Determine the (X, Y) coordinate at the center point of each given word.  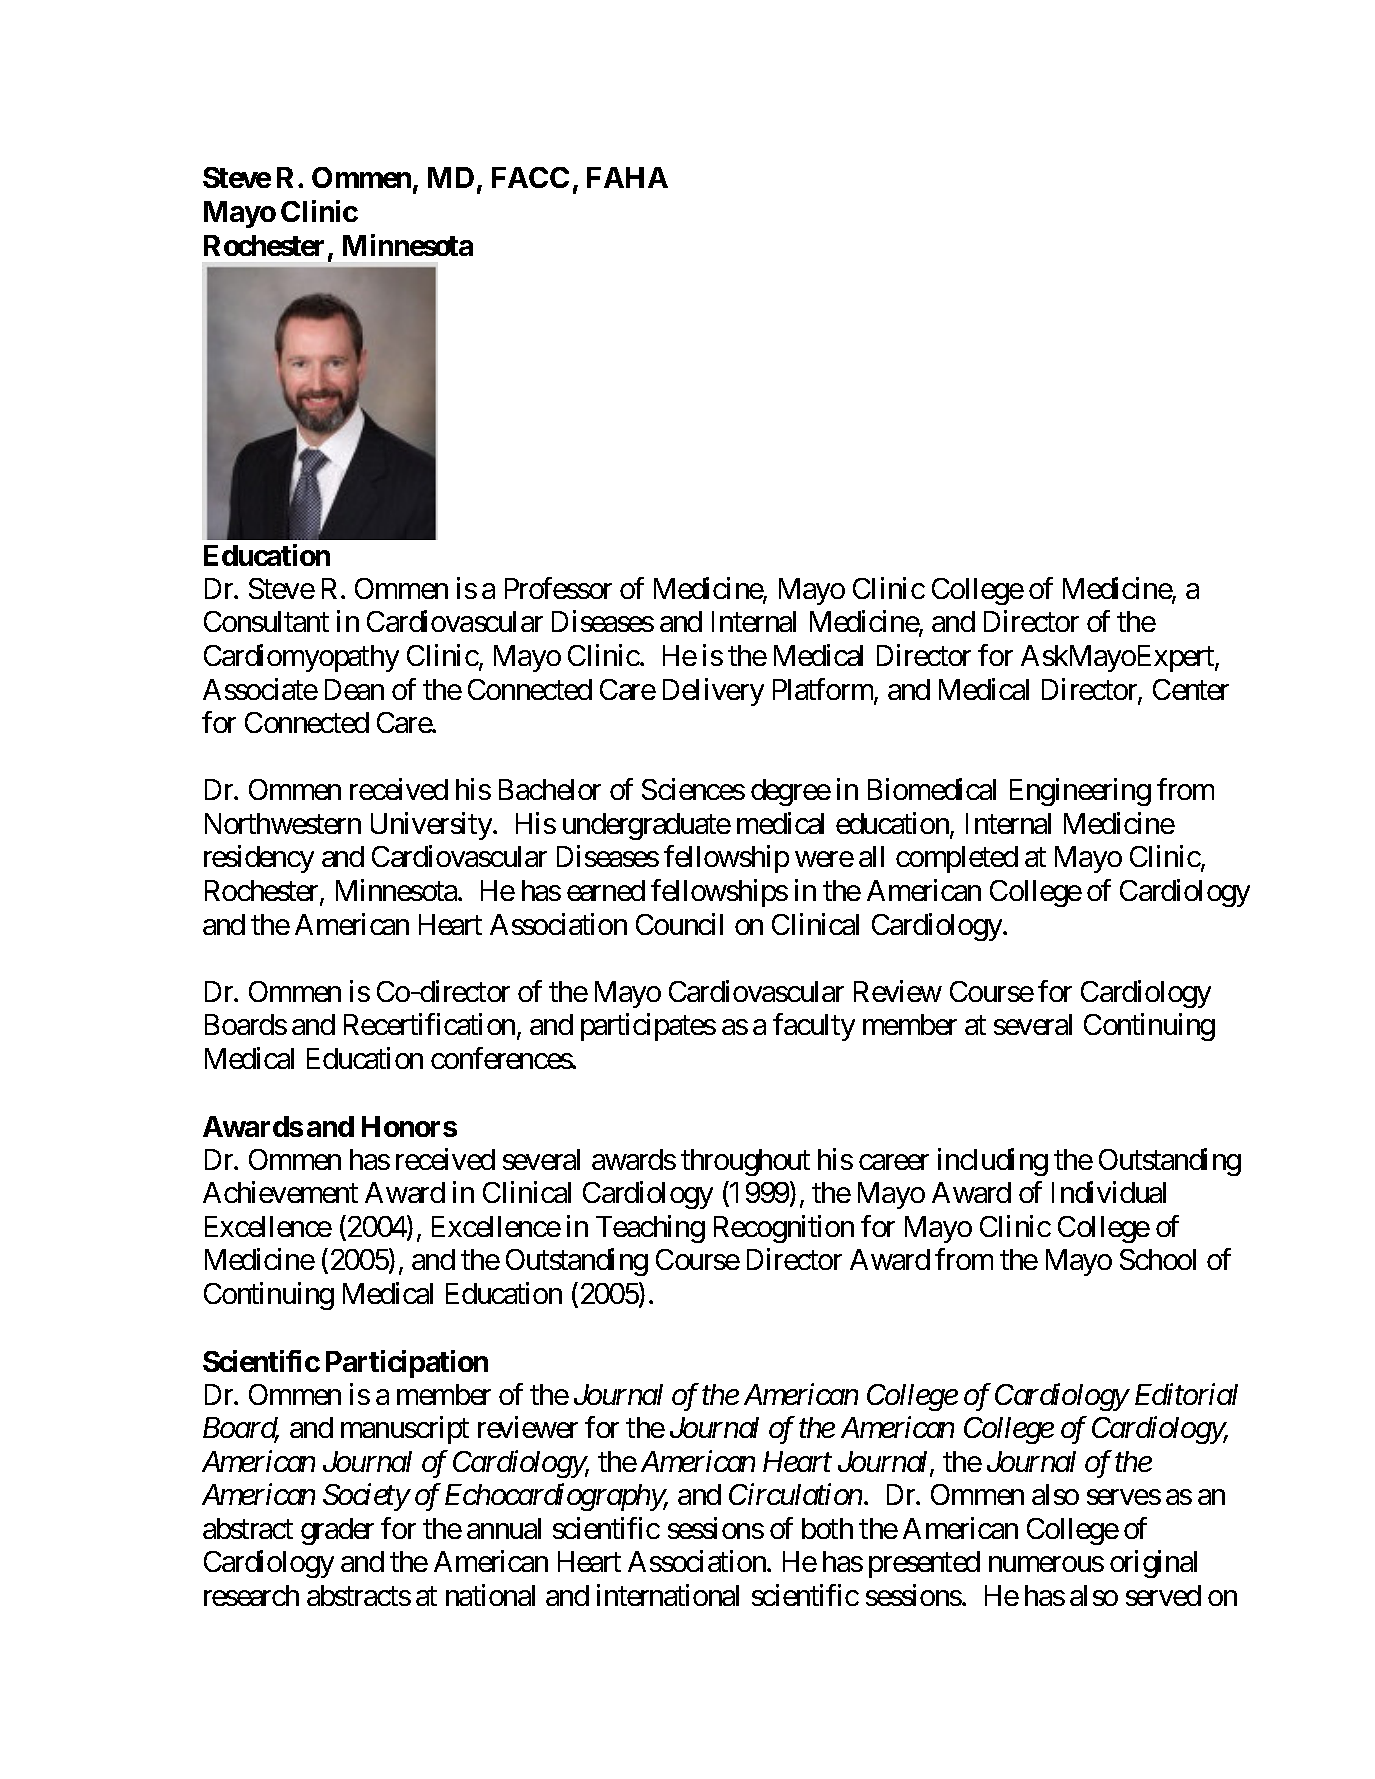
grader (337, 1531)
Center (1191, 689)
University (431, 826)
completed (957, 859)
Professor (558, 588)
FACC (530, 177)
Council (679, 924)
